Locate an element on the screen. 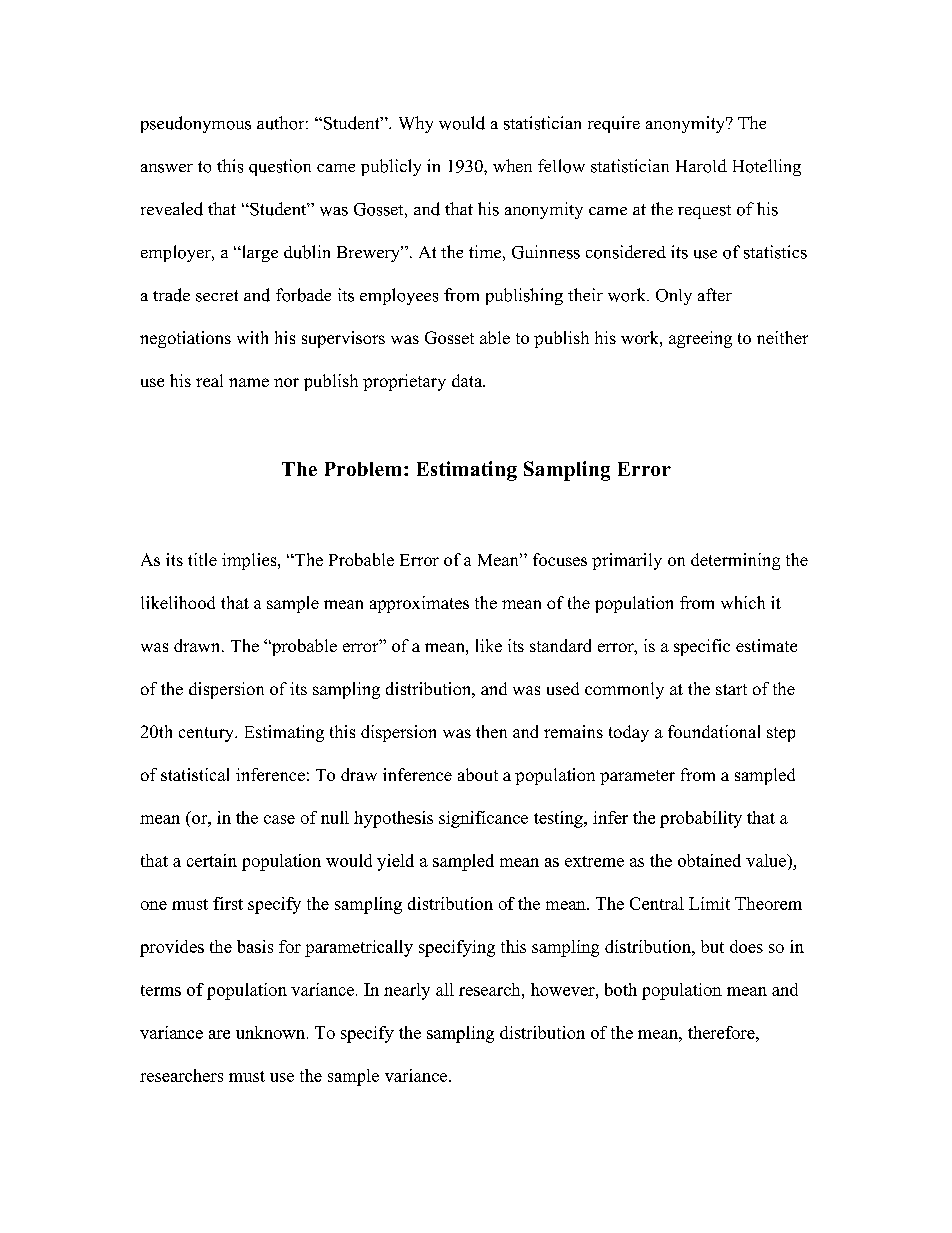 This screenshot has height=1233, width=952. nearly is located at coordinates (407, 991).
